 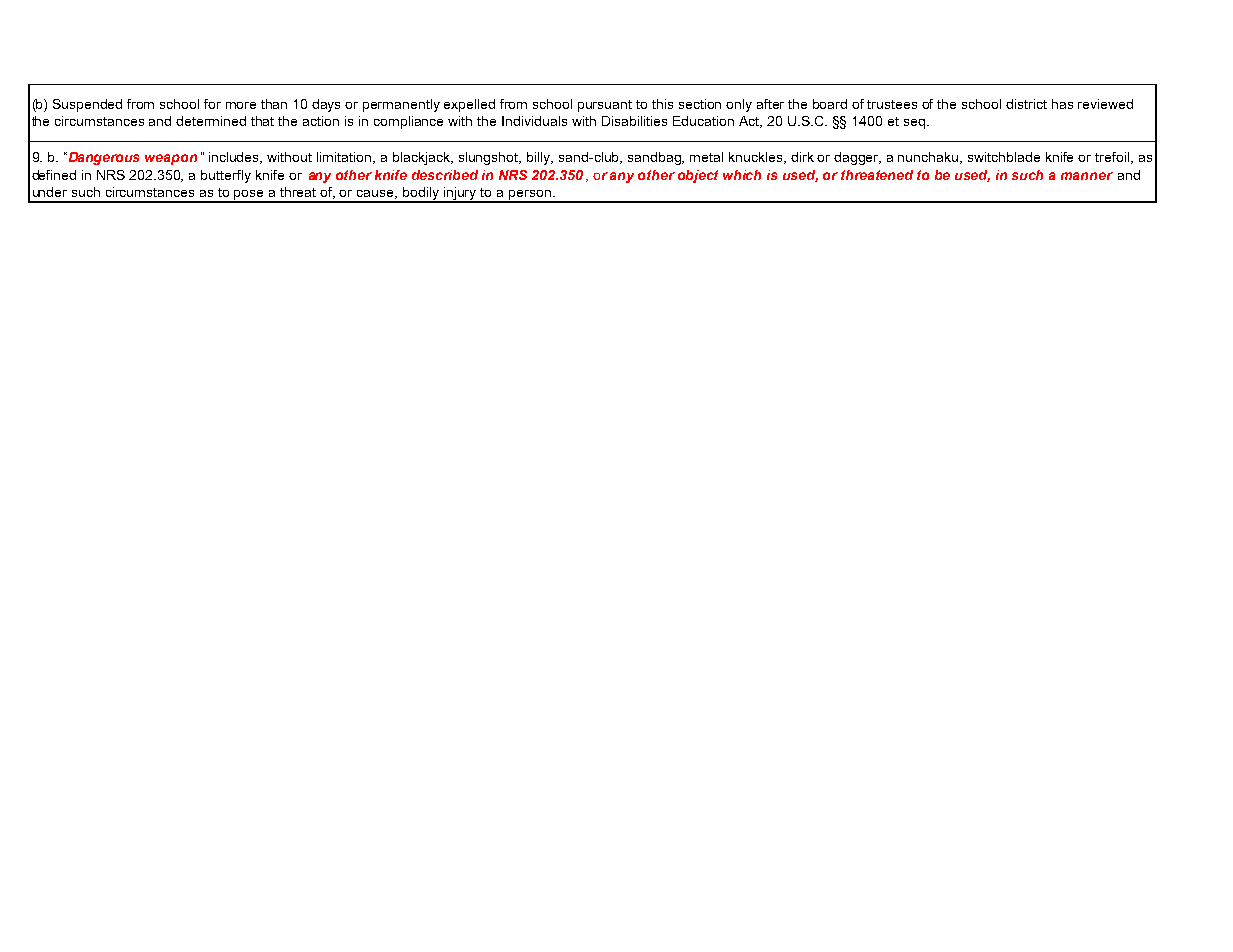 What do you see at coordinates (605, 106) in the image?
I see `pursuant` at bounding box center [605, 106].
